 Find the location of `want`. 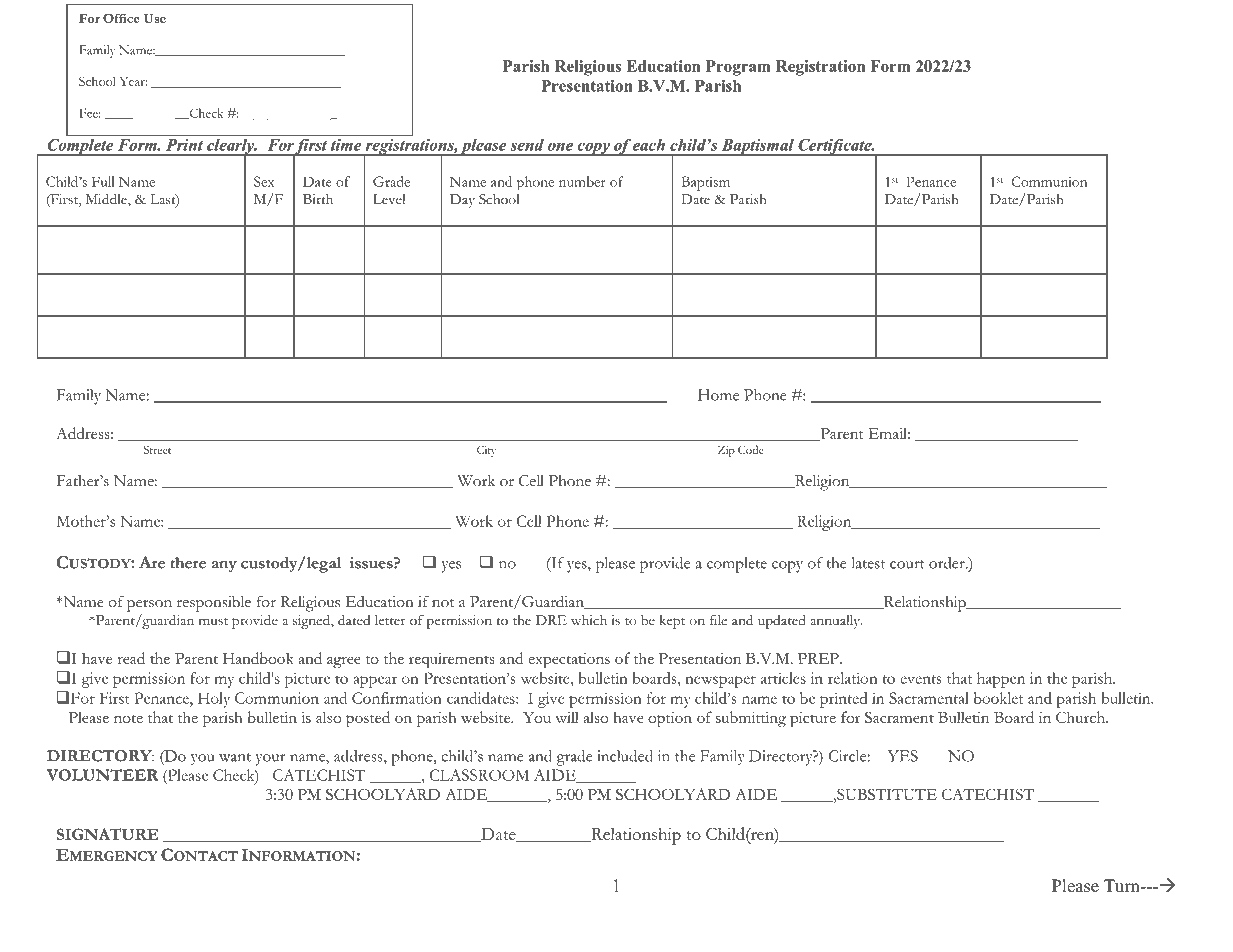

want is located at coordinates (235, 757).
